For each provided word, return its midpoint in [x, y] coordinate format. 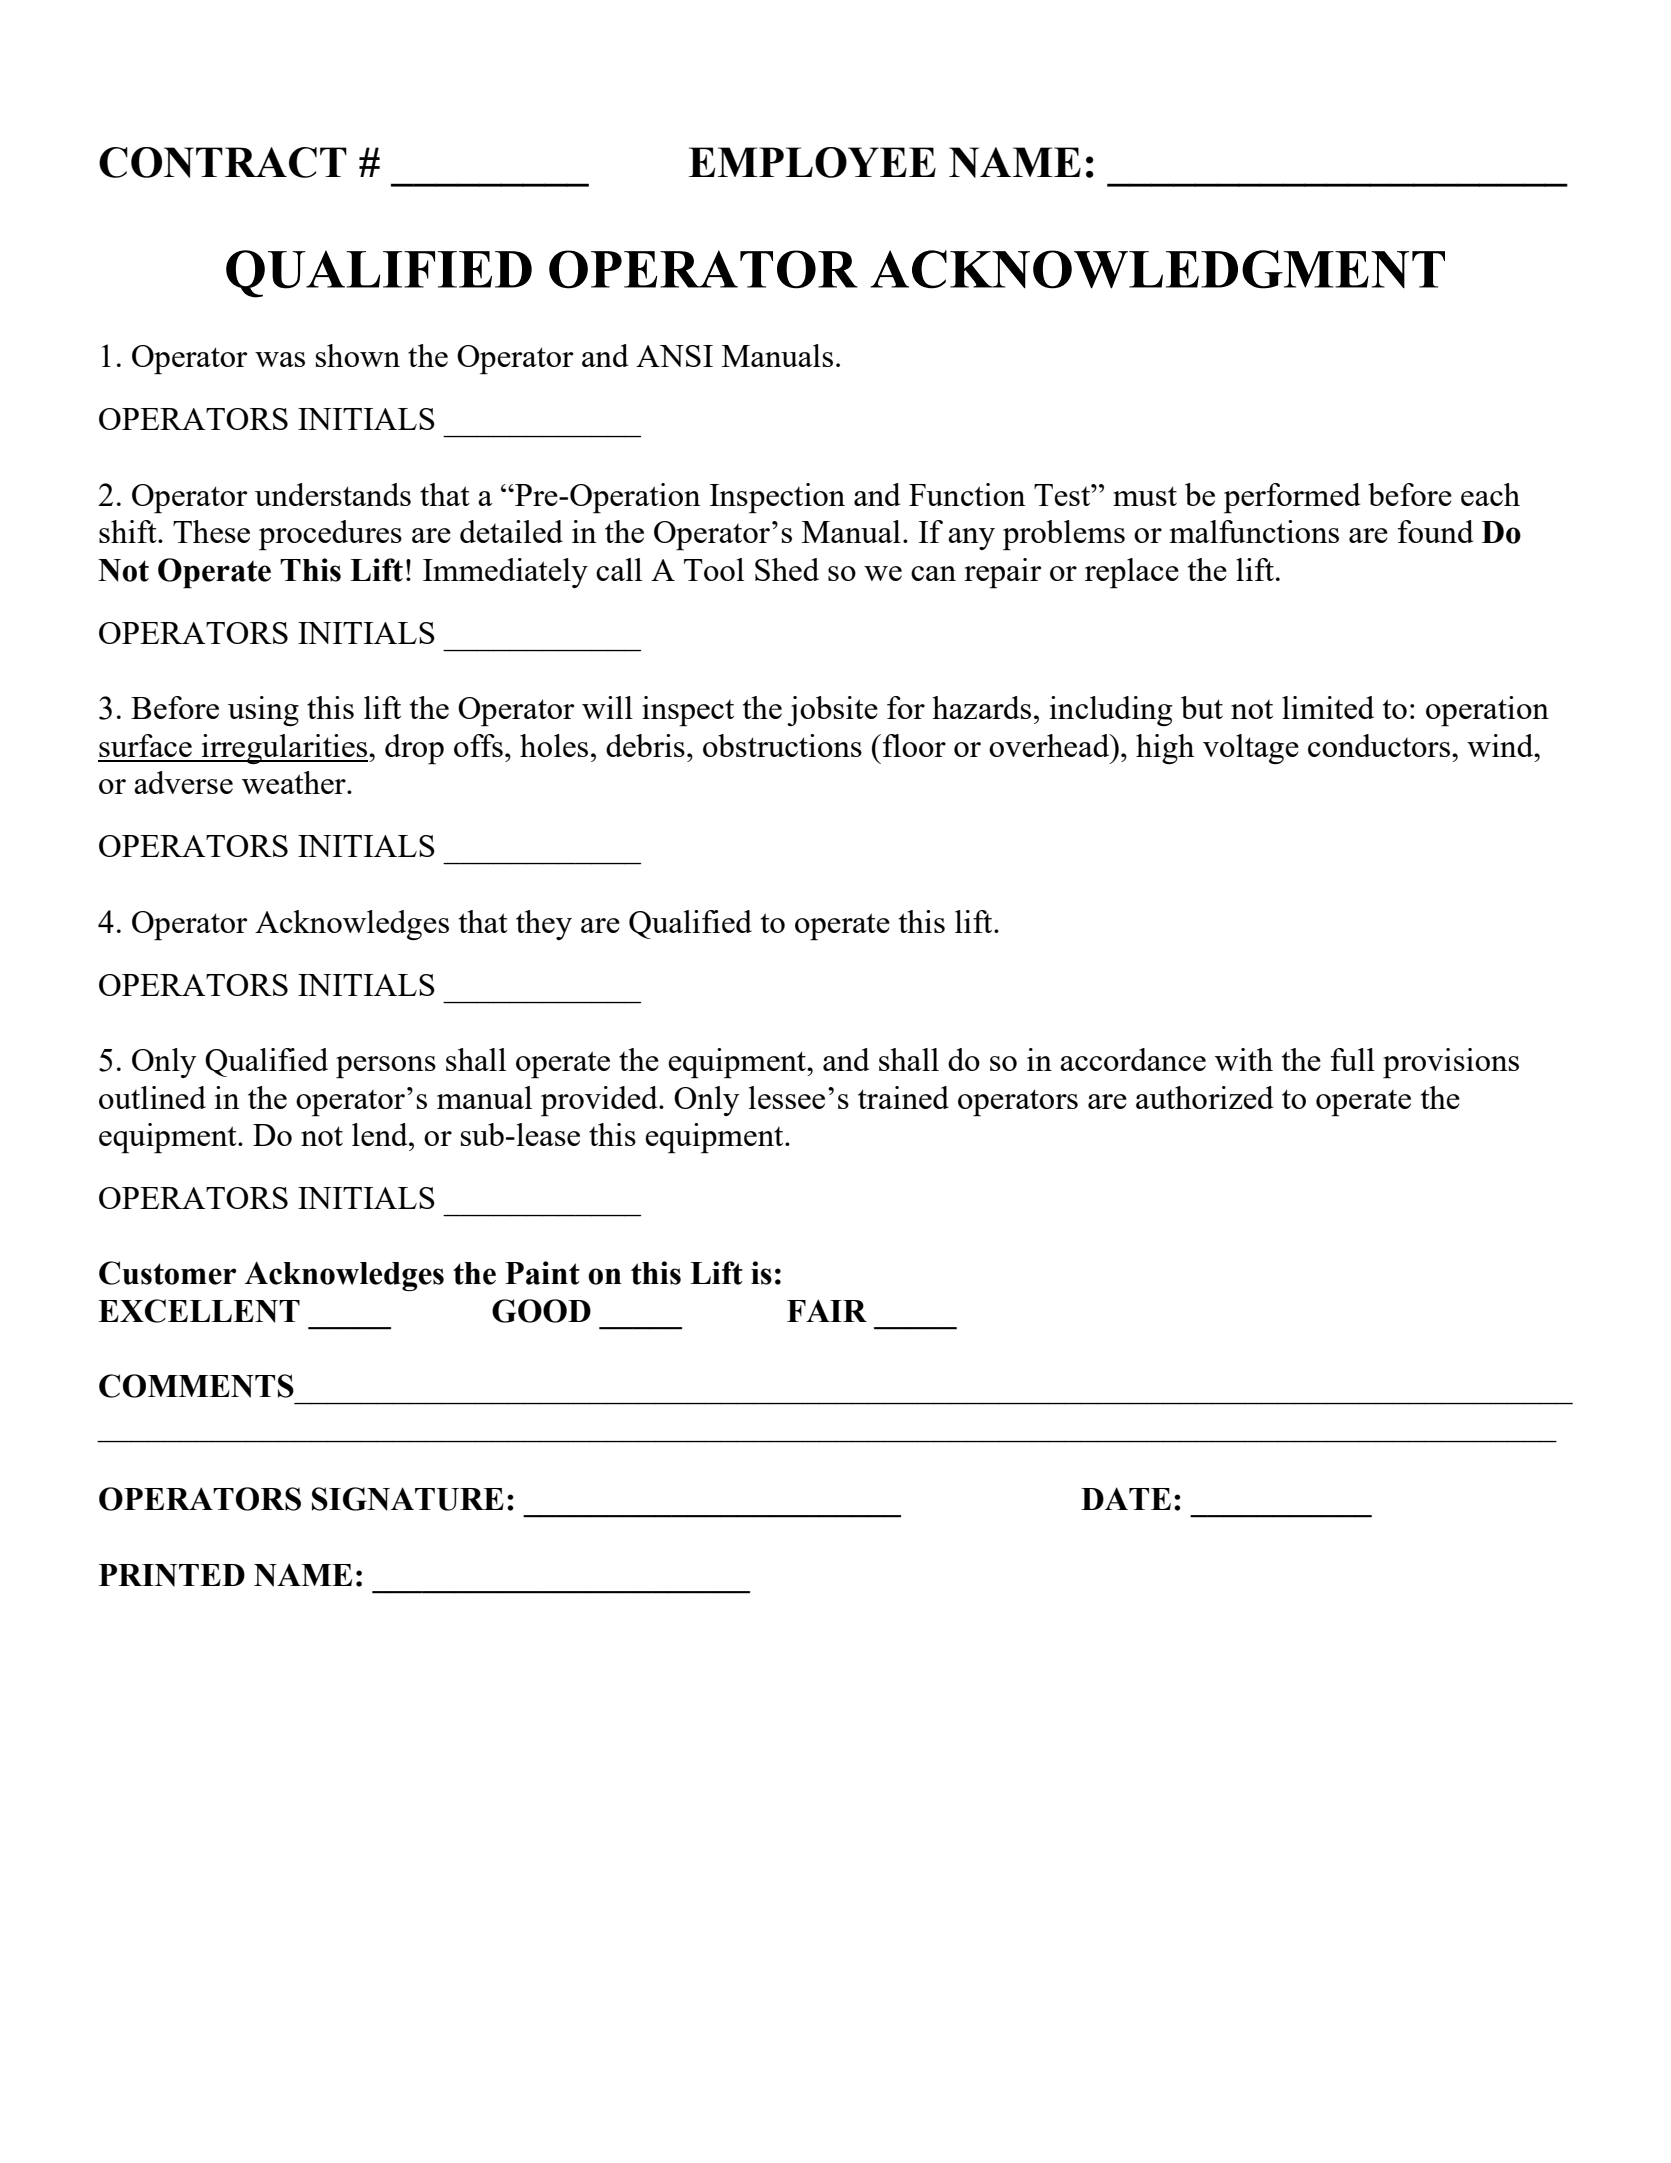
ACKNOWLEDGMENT [1157, 269]
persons [386, 1067]
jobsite [832, 711]
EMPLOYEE [812, 162]
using [263, 711]
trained [903, 1097]
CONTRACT [223, 162]
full [1353, 1059]
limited [1328, 707]
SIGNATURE [408, 1499]
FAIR [827, 1310]
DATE [1126, 1498]
